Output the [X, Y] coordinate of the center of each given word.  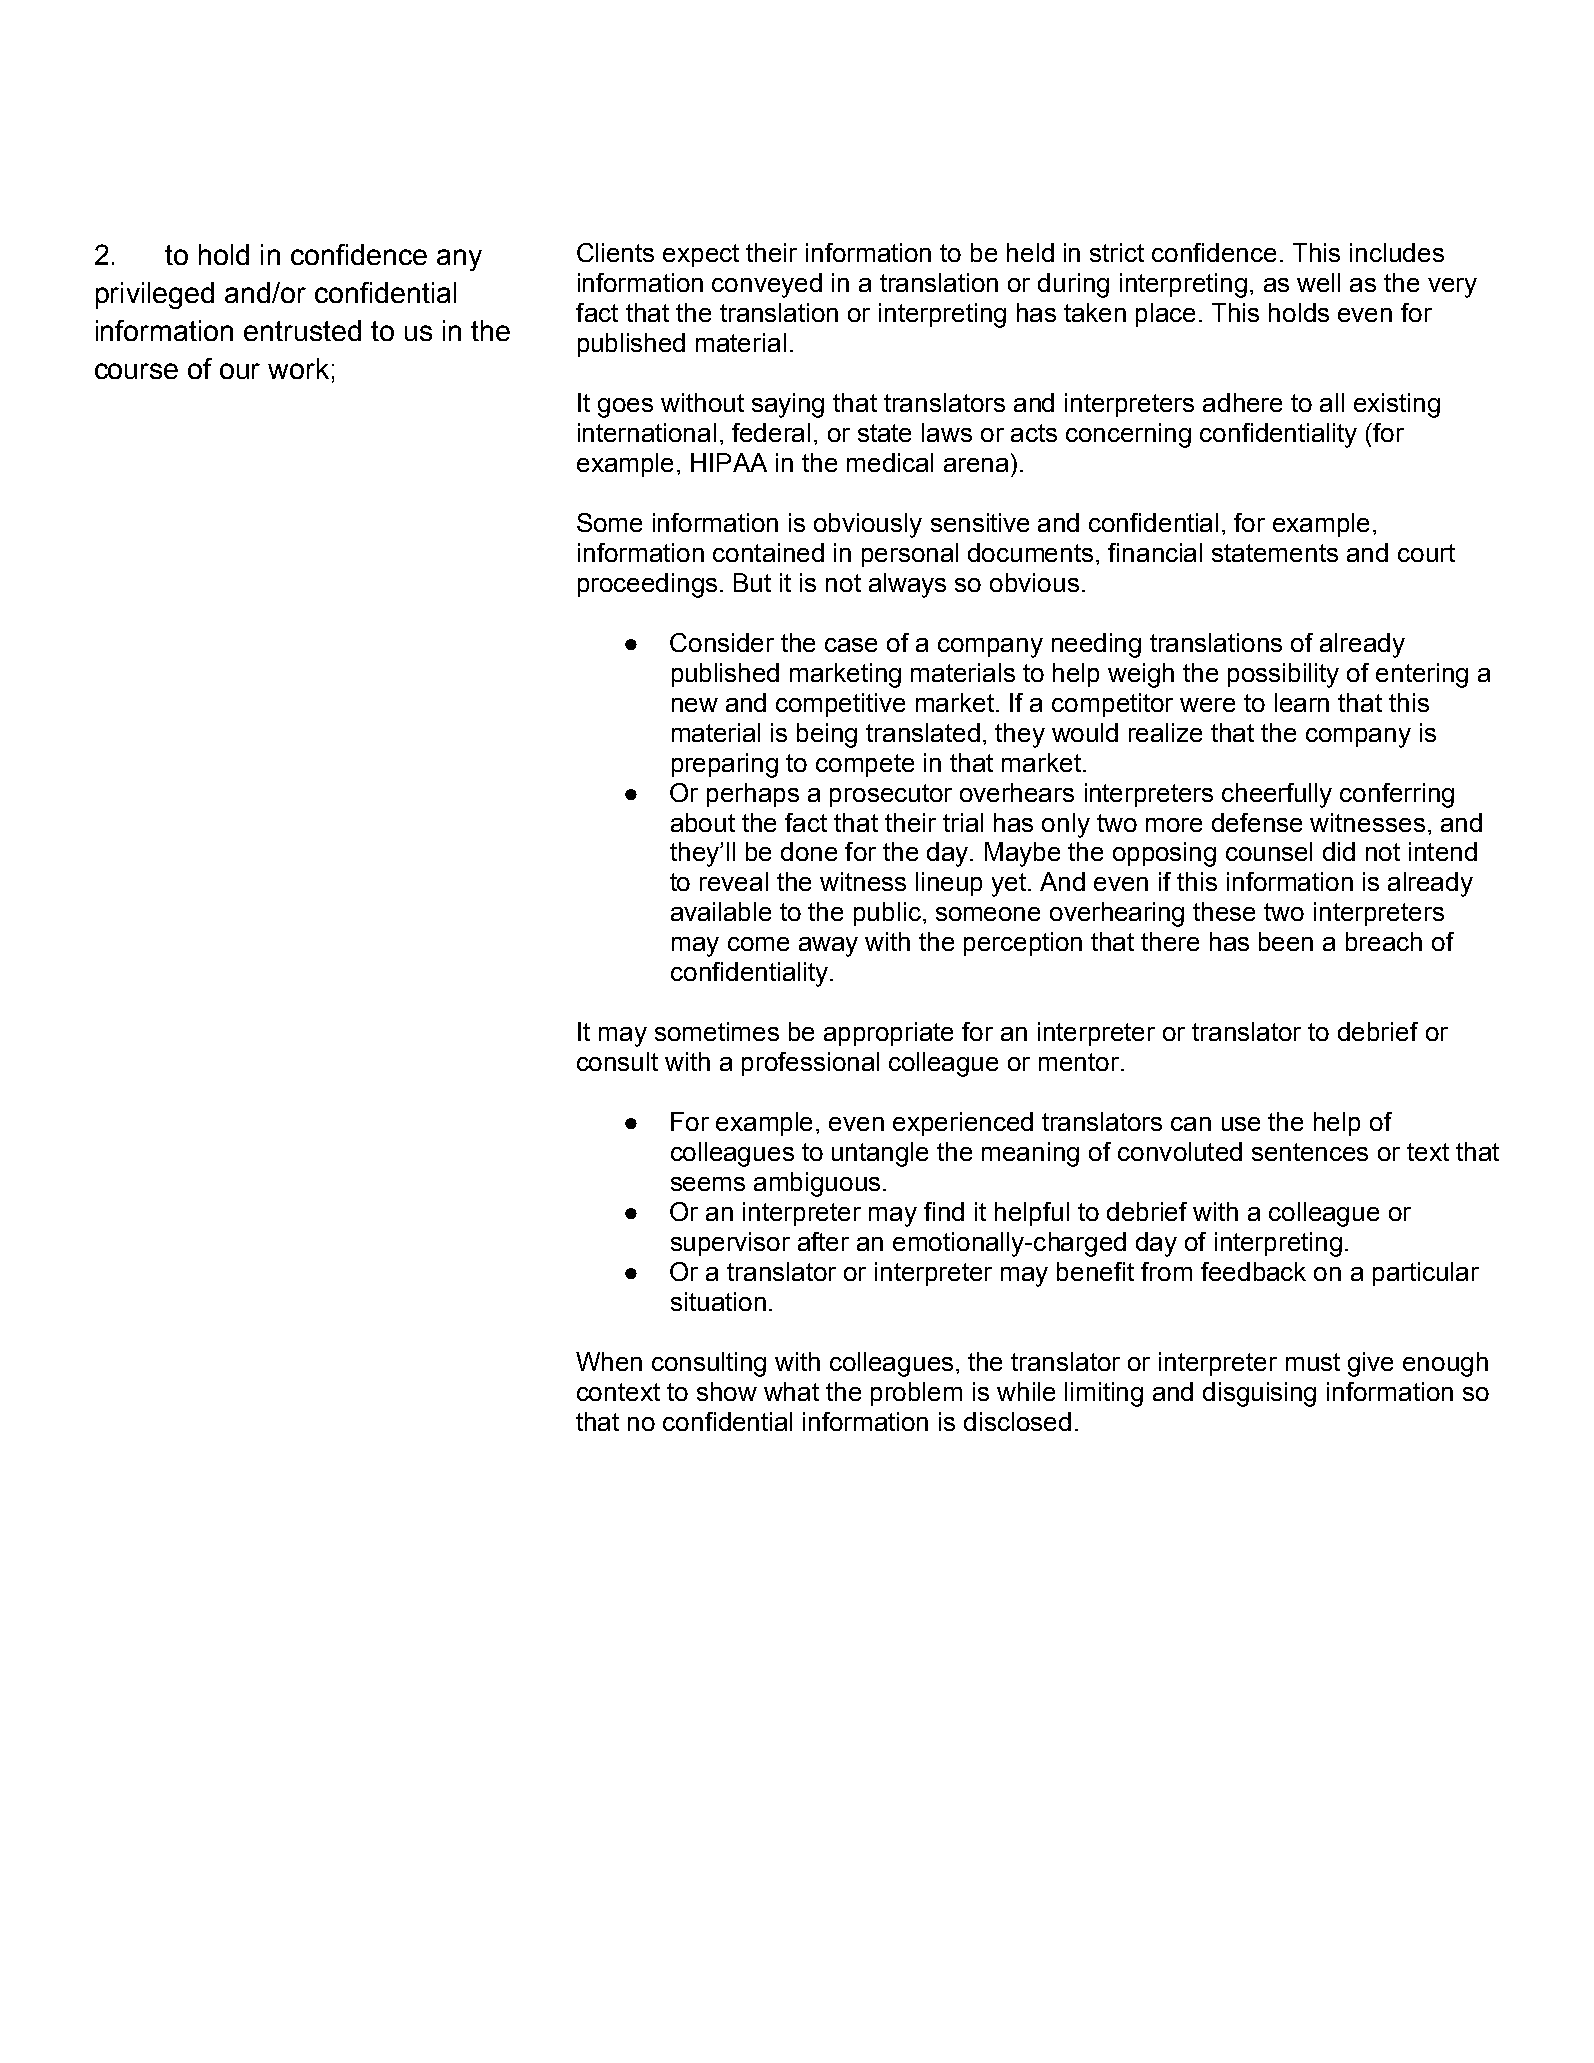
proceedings [647, 585]
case [851, 645]
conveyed [767, 285]
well [1318, 282]
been [1286, 941]
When [609, 1361]
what [791, 1391]
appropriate [888, 1034]
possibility [1283, 675]
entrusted [302, 330]
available [721, 911]
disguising [1259, 1394]
